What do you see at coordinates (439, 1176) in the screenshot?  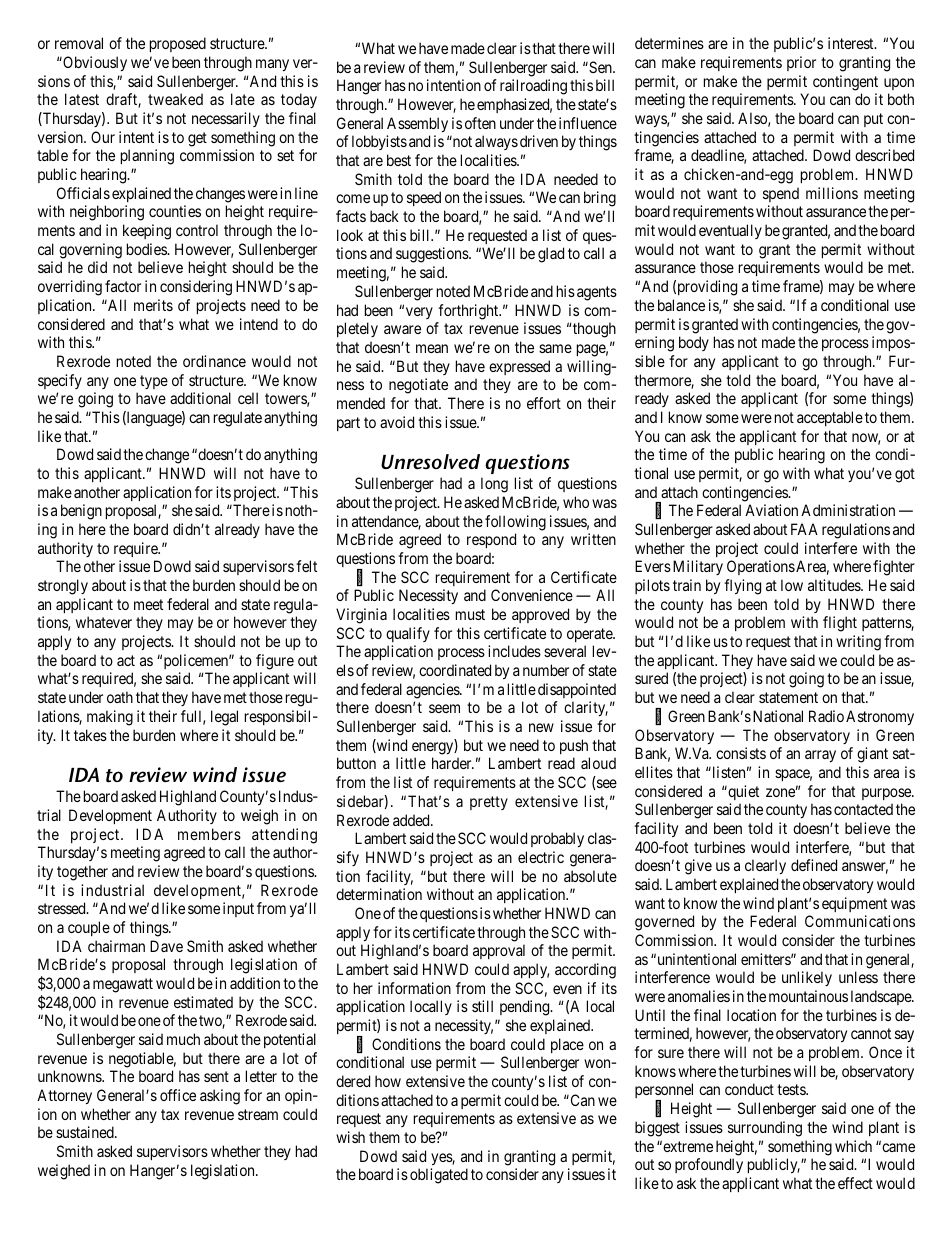 I see `obligated` at bounding box center [439, 1176].
